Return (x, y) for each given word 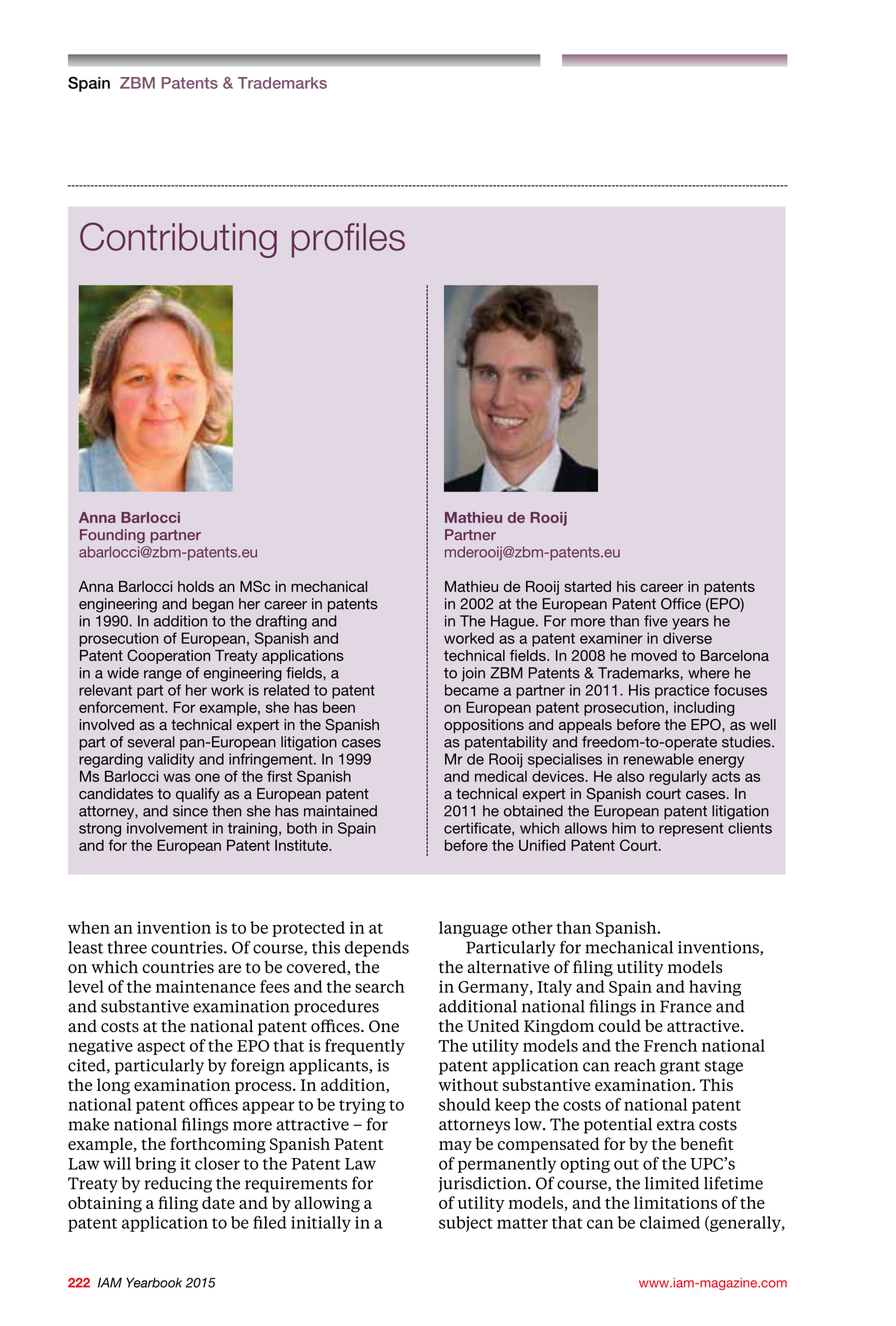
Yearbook (154, 1282)
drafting (281, 622)
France (686, 1006)
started (587, 586)
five (656, 621)
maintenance (206, 986)
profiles (348, 240)
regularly (678, 778)
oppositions (484, 726)
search (380, 986)
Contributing (178, 240)
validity (171, 760)
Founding (112, 536)
